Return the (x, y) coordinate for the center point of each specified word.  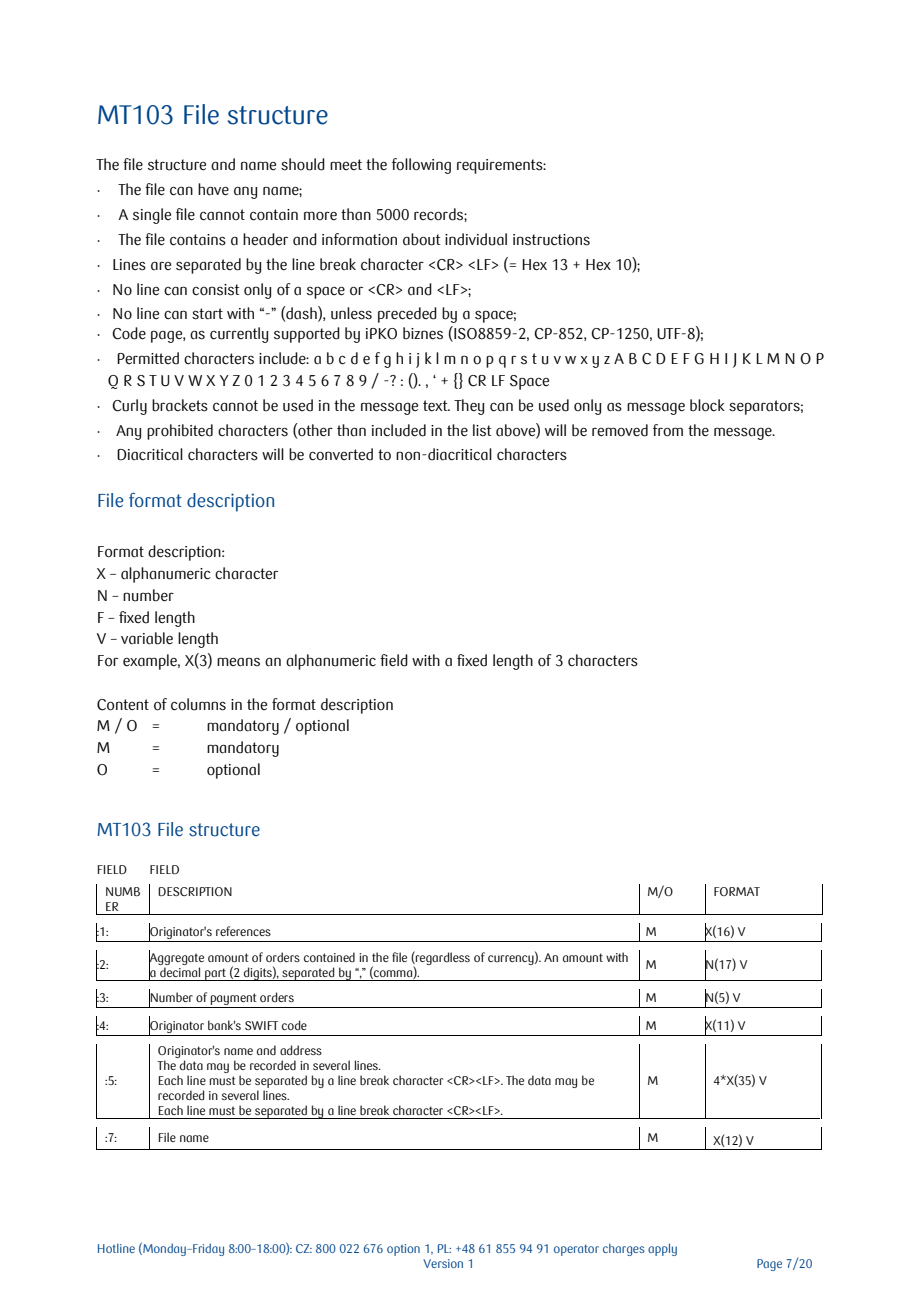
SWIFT (261, 1025)
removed (620, 430)
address (301, 1050)
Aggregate (176, 959)
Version (443, 1263)
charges (624, 1249)
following (421, 166)
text (436, 405)
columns (198, 704)
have (213, 189)
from (668, 430)
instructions (551, 240)
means (238, 662)
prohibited (180, 432)
